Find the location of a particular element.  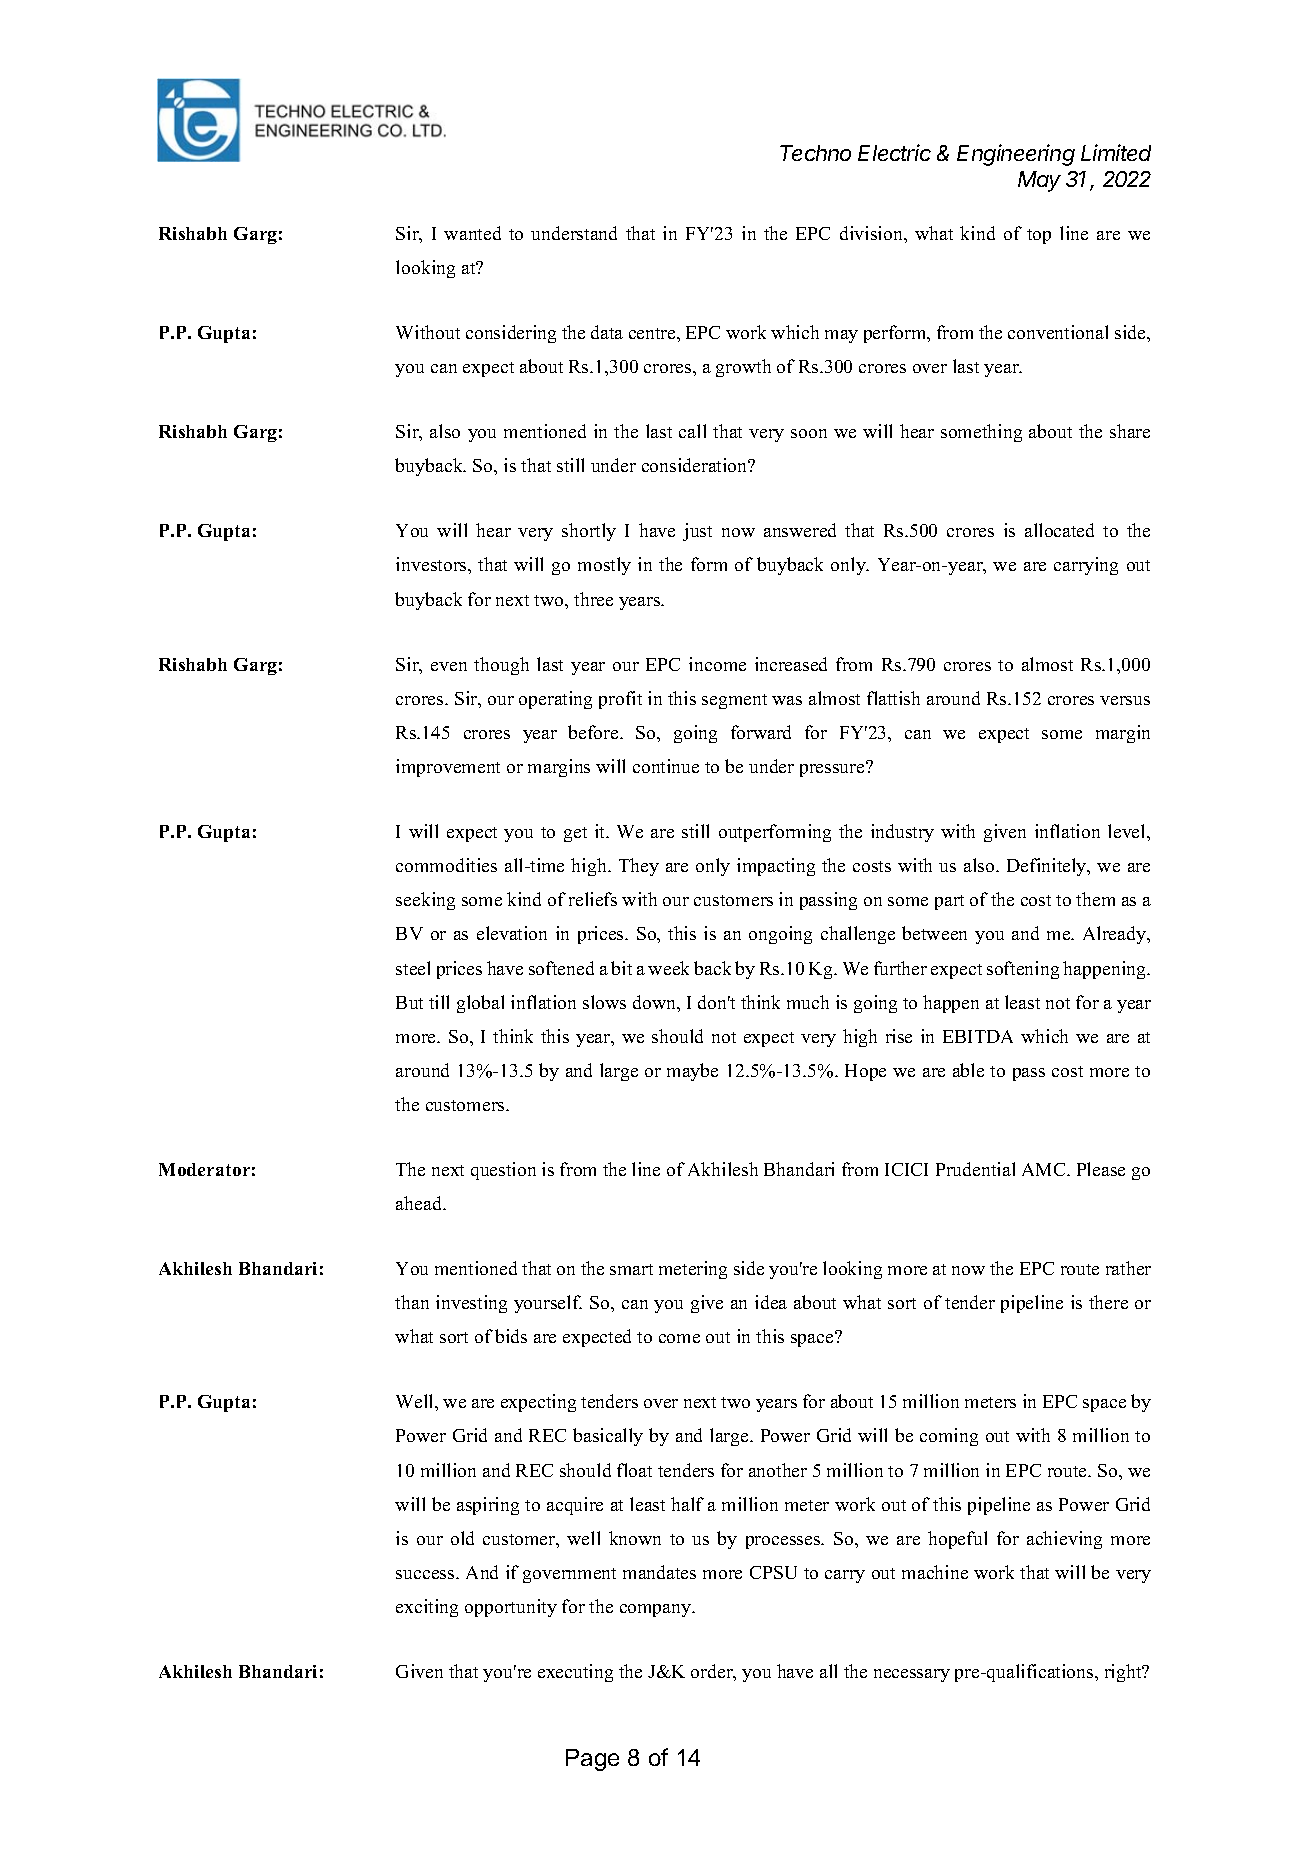

Techno is located at coordinates (815, 153).
